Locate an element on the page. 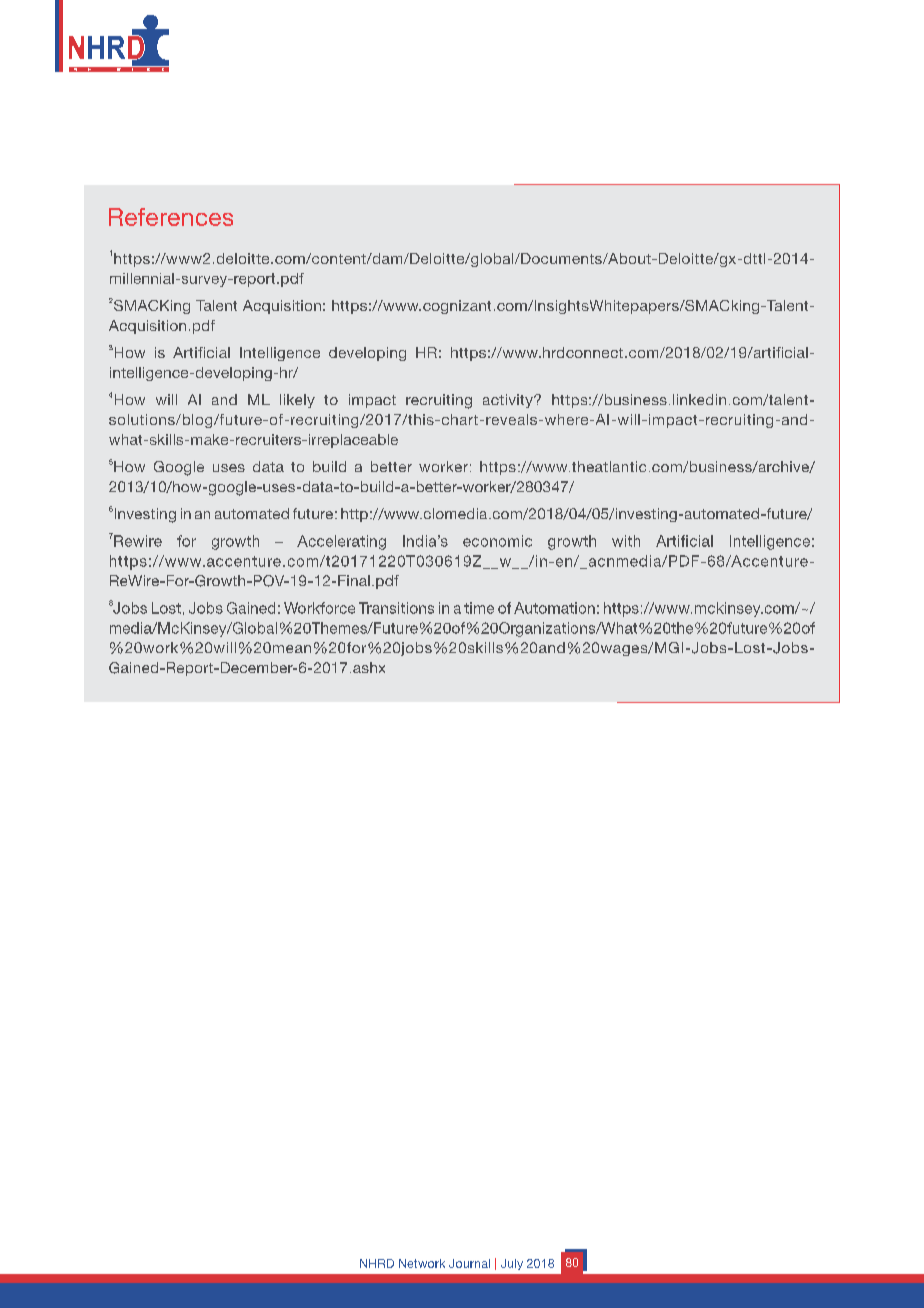 This page has width=924, height=1308. time is located at coordinates (479, 608).
